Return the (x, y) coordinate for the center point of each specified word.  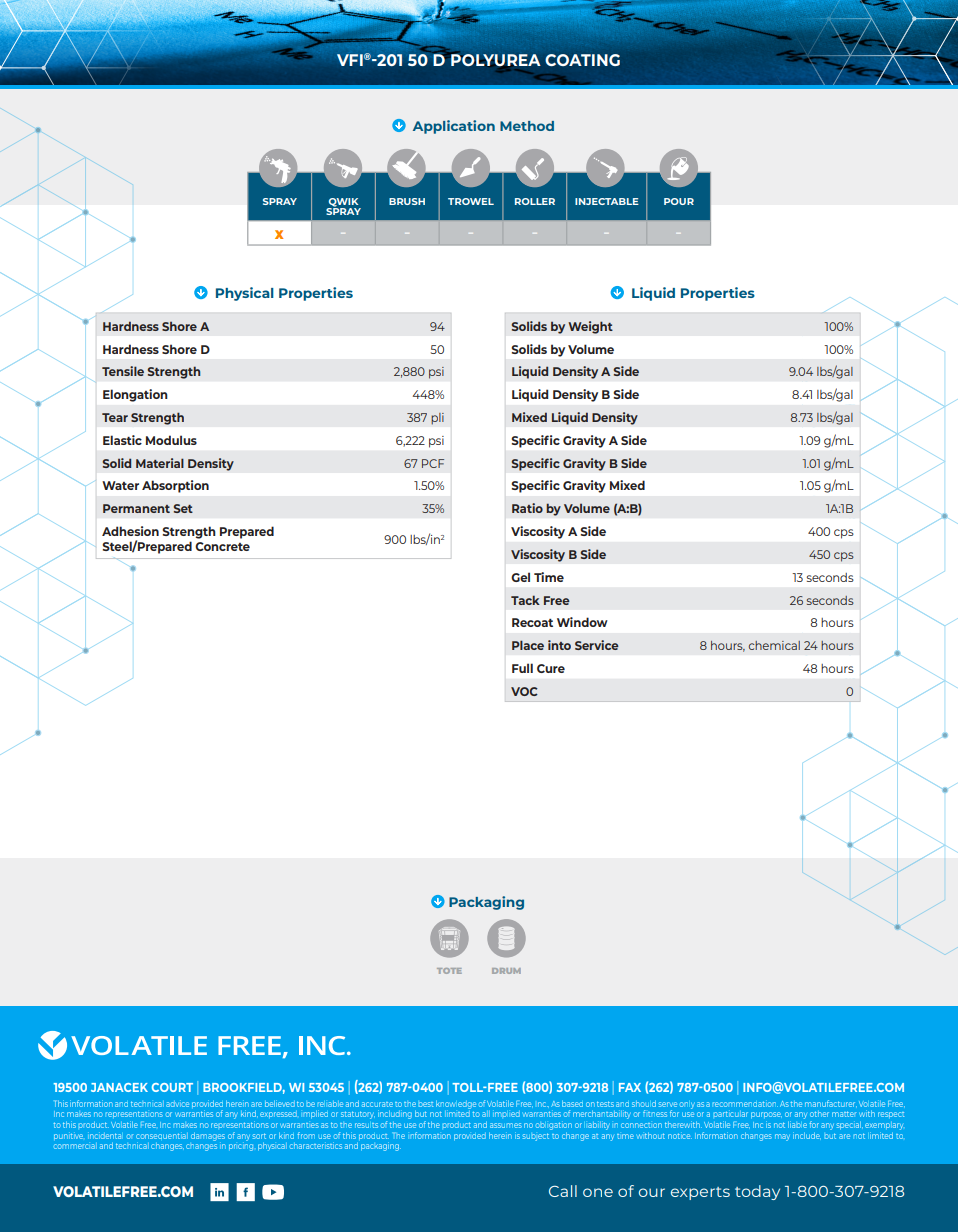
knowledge (456, 1104)
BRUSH (407, 201)
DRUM (506, 971)
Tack (525, 600)
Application (454, 127)
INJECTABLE (607, 201)
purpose (766, 1117)
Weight (590, 327)
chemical (774, 645)
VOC (524, 691)
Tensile (123, 371)
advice (177, 1104)
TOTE (449, 971)
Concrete (222, 546)
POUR (679, 201)
